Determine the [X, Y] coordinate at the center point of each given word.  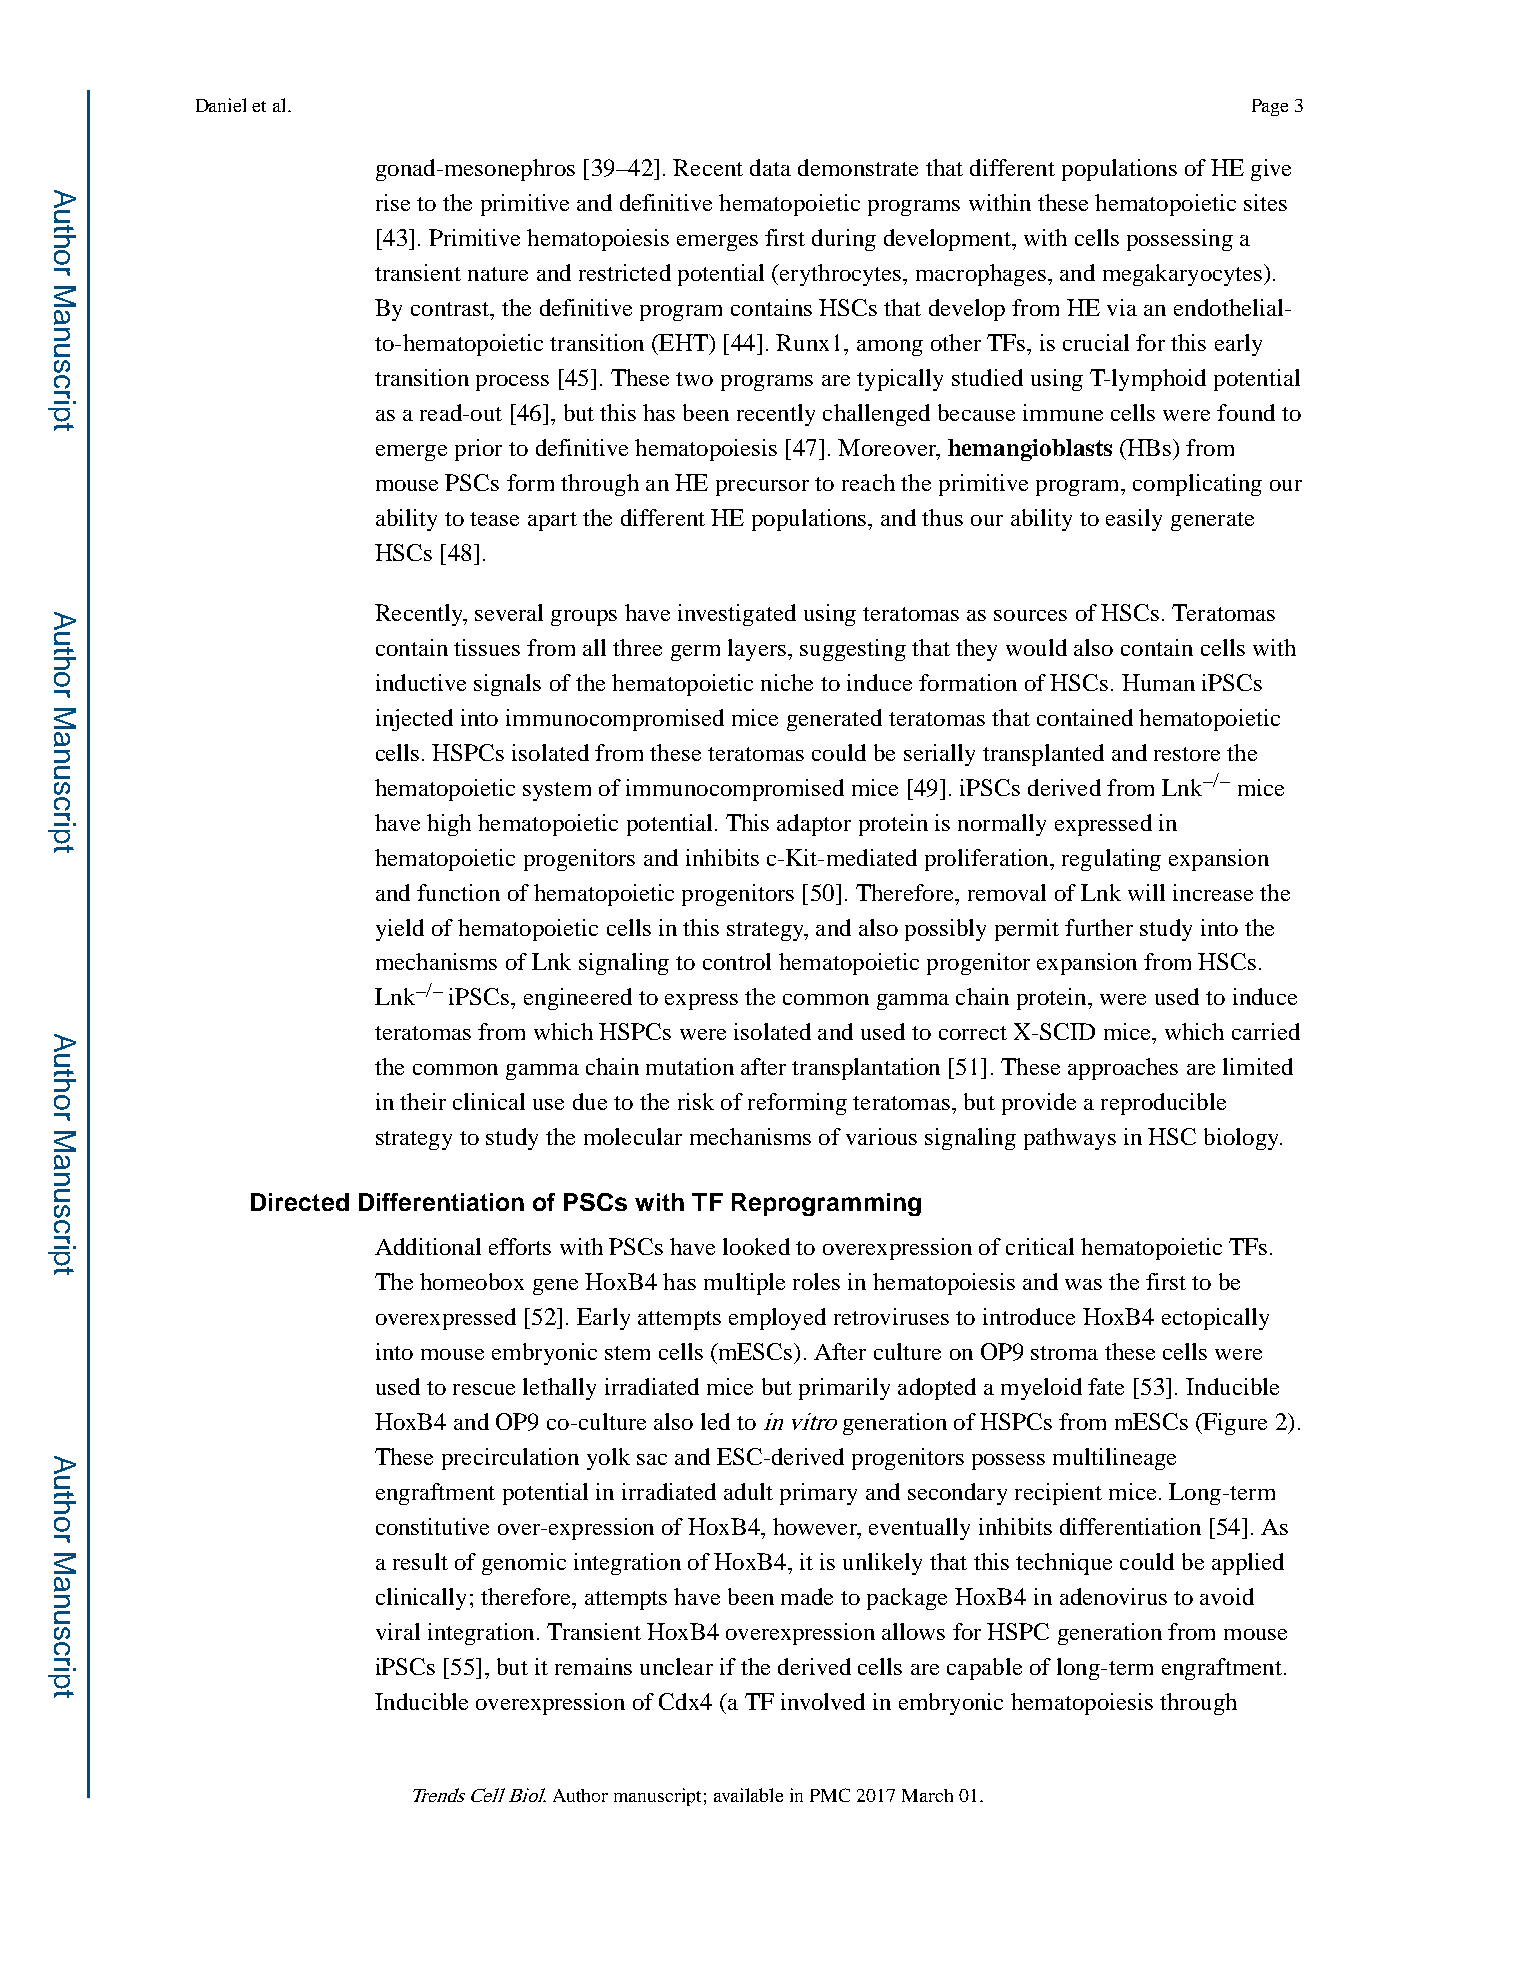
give [1271, 170]
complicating [1197, 485]
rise [393, 202]
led [715, 1421]
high [449, 825]
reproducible [1163, 1104]
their [423, 1101]
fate [1106, 1386]
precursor [762, 488]
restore [1187, 754]
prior [478, 450]
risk [696, 1101]
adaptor [814, 825]
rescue [484, 1389]
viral [398, 1631]
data [770, 167]
